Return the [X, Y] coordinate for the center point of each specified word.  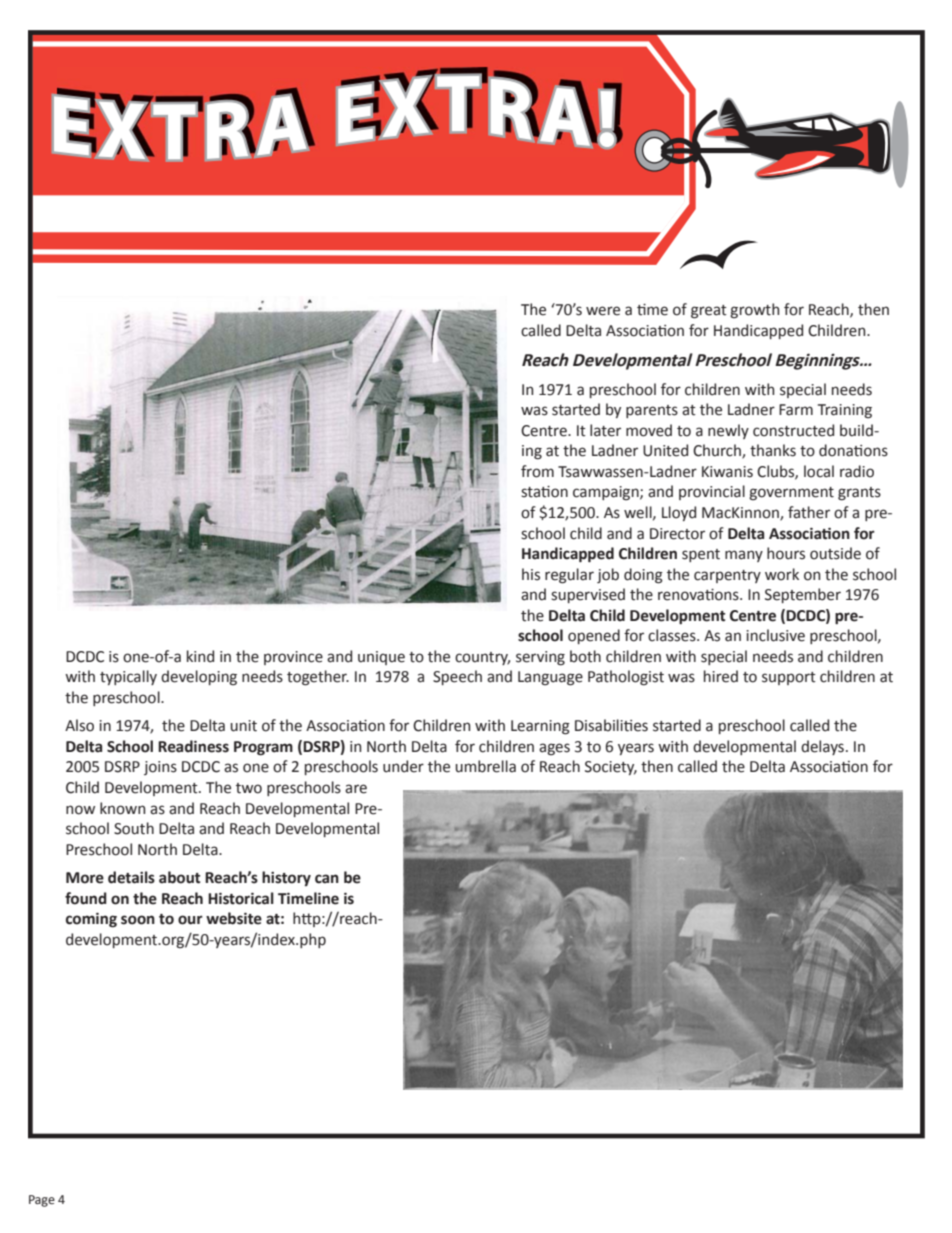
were [603, 311]
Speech [457, 677]
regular [569, 576]
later [605, 430]
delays [822, 747]
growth [754, 311]
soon [138, 920]
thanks [773, 450]
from [537, 471]
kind [200, 656]
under [403, 766]
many [744, 556]
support [789, 678]
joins [160, 768]
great [709, 312]
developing [199, 678]
